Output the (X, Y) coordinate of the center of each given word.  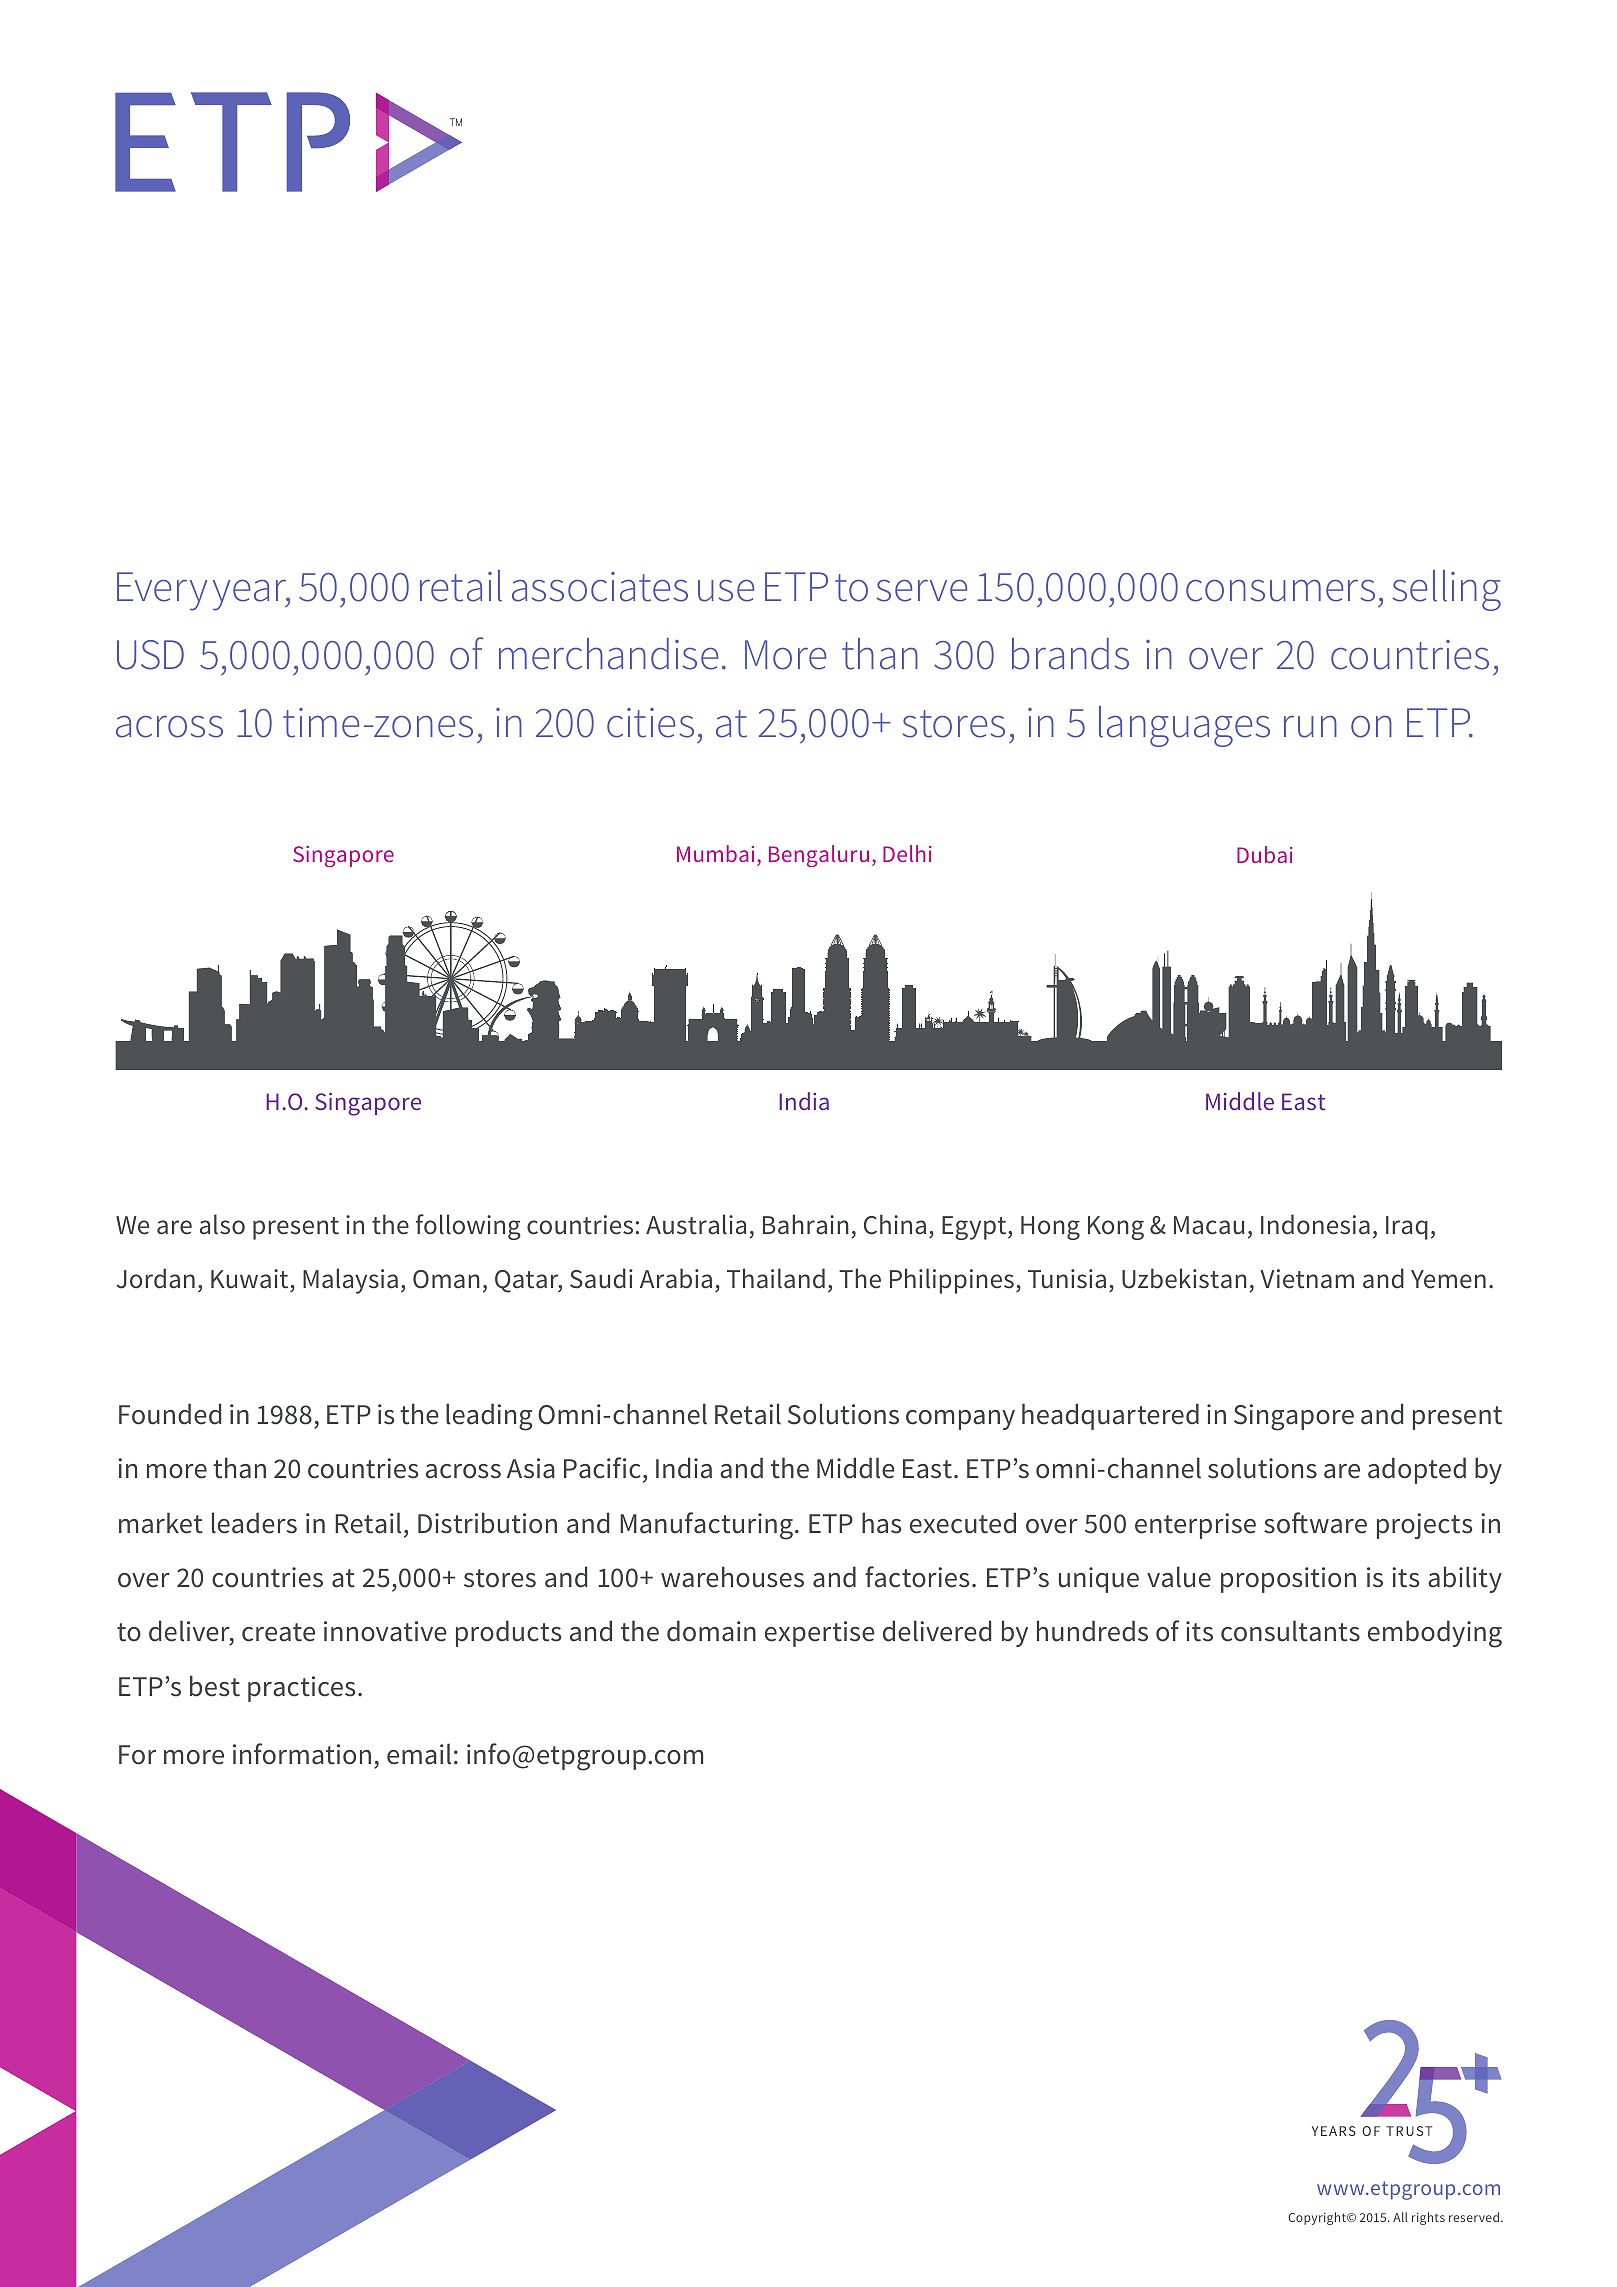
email (419, 1754)
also (222, 1224)
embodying (1435, 1634)
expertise (820, 1634)
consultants (1290, 1631)
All (1400, 2217)
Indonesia (1315, 1224)
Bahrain (806, 1224)
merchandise (608, 654)
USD (150, 655)
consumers (1280, 590)
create (278, 1632)
